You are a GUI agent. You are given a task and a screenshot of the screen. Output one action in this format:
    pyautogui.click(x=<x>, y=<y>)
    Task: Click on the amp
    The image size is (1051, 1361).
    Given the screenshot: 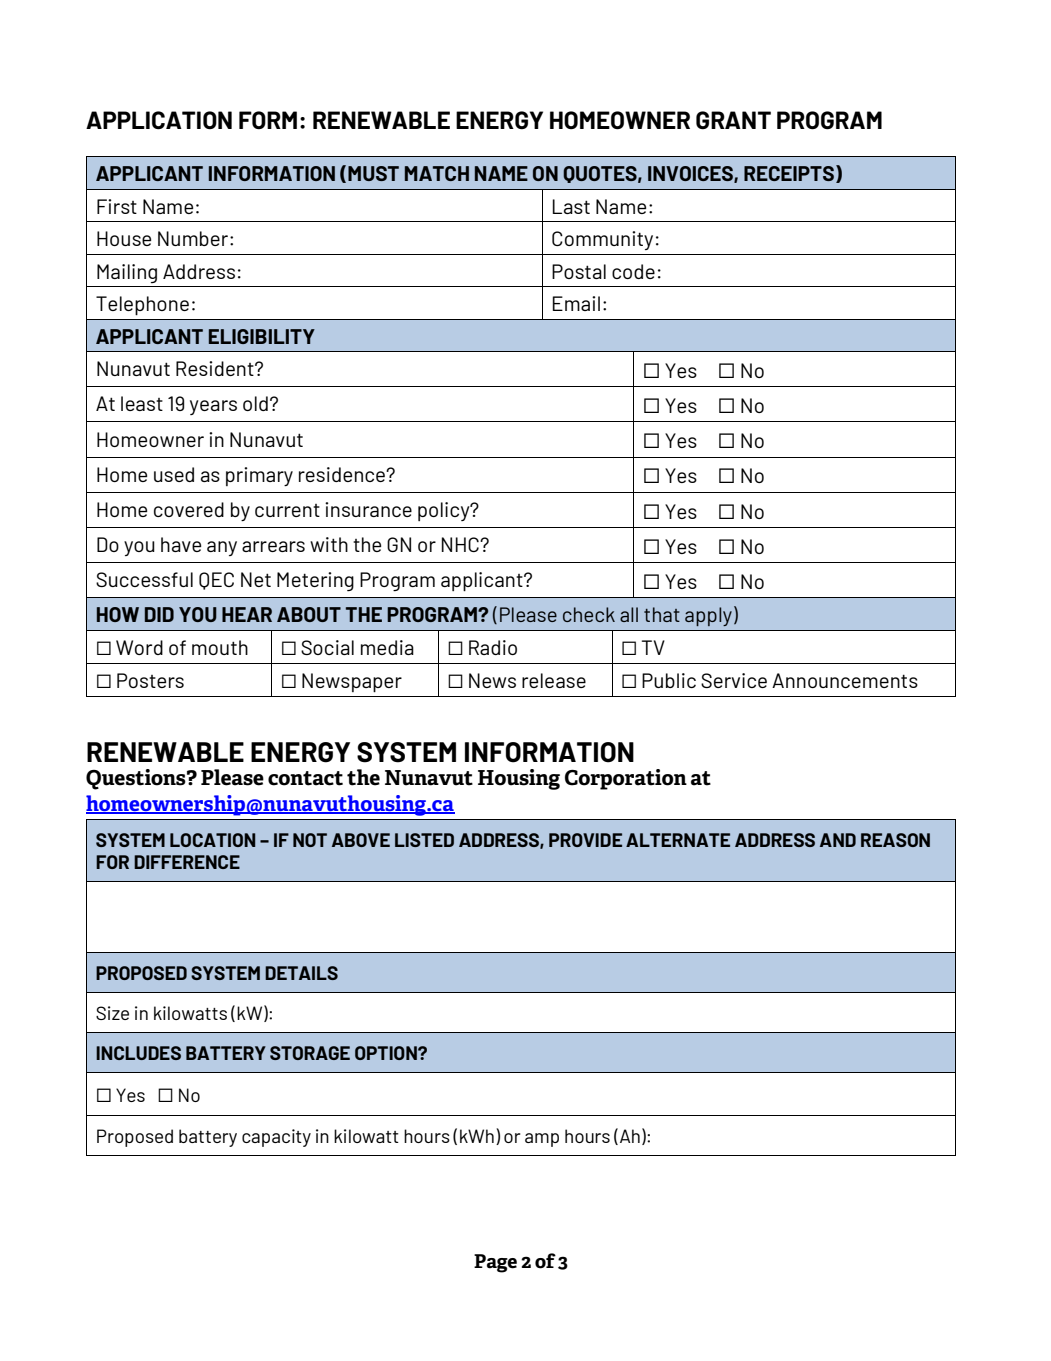 What is the action you would take?
    pyautogui.click(x=542, y=1140)
